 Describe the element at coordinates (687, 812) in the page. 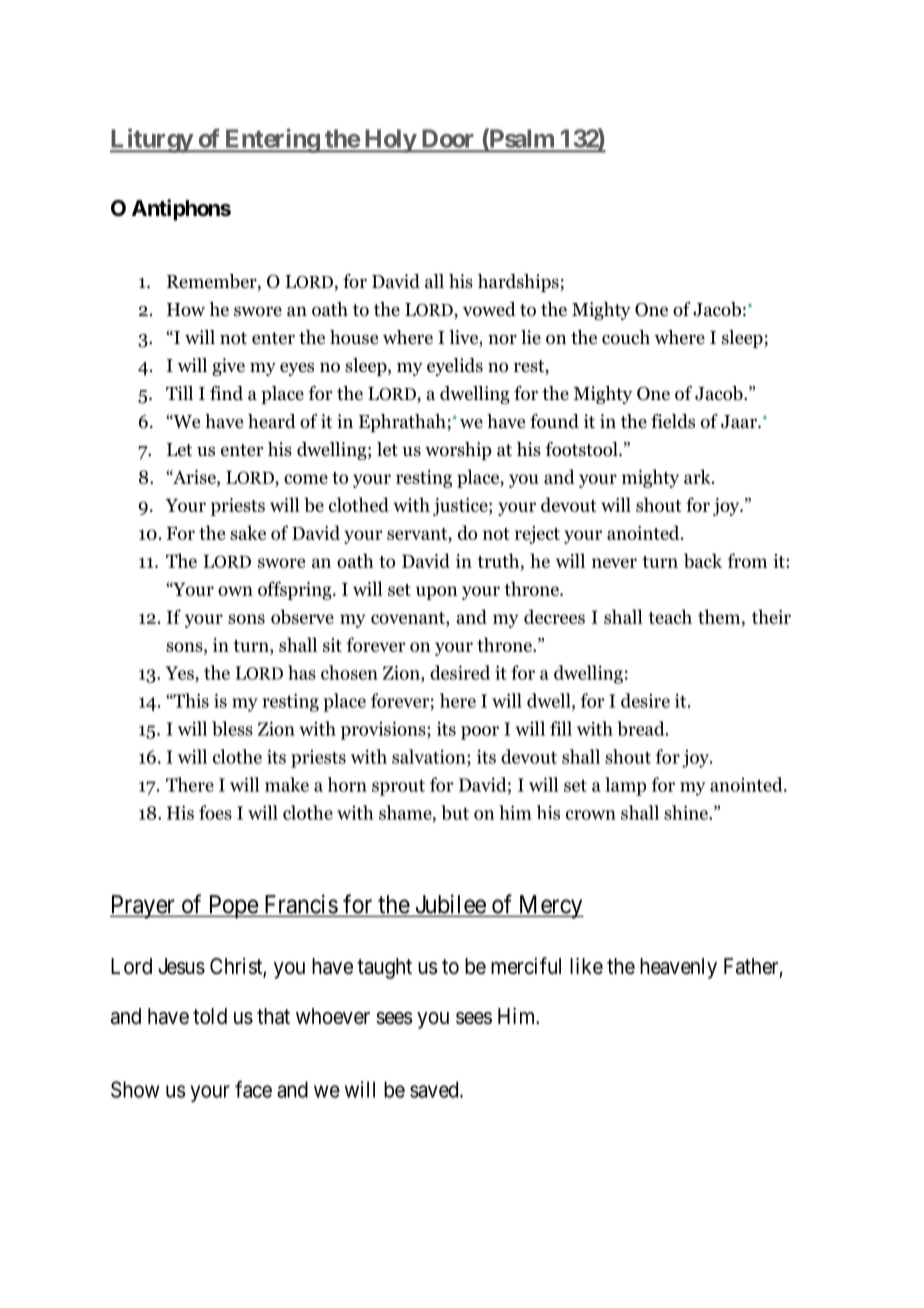

I see `shine` at that location.
